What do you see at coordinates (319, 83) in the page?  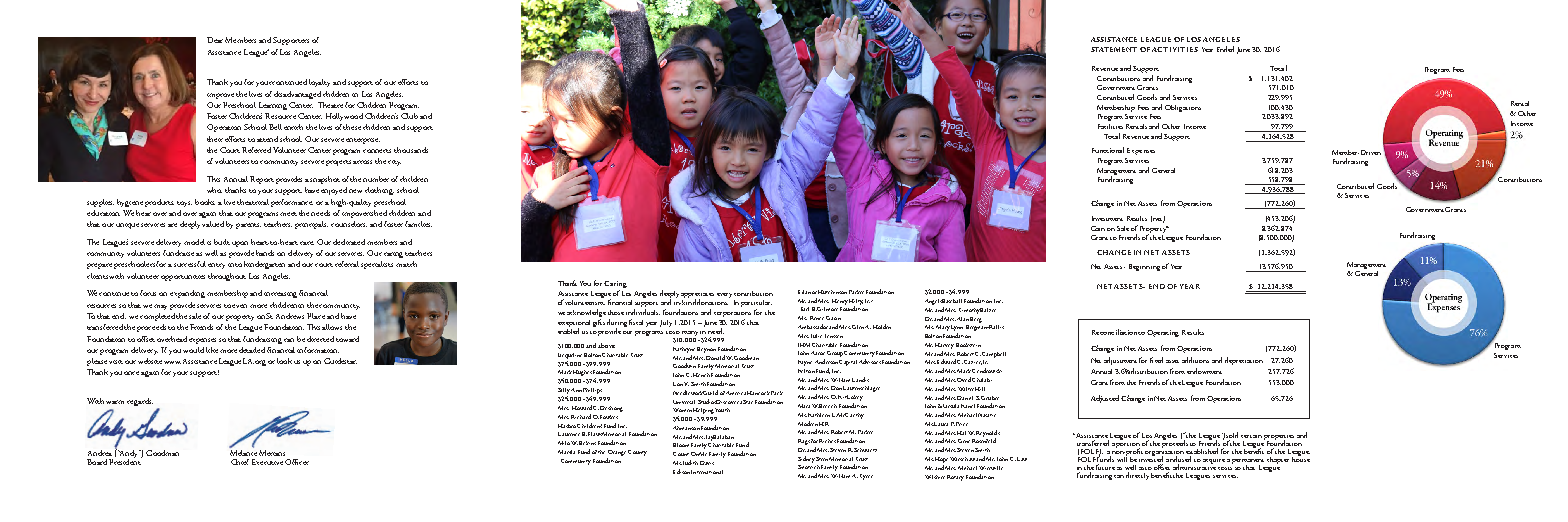 I see `loyalty` at bounding box center [319, 83].
